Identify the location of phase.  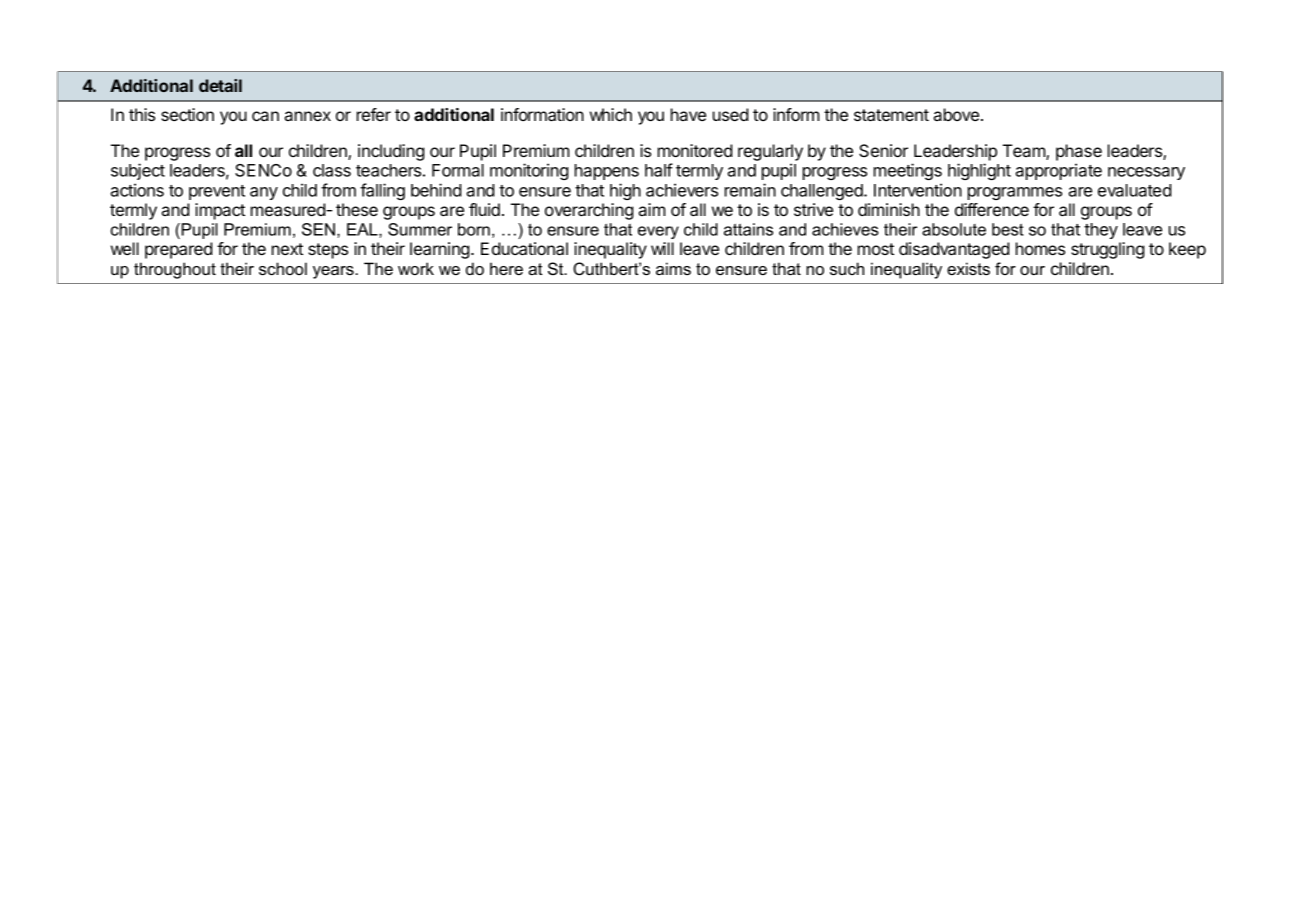
(1079, 152).
